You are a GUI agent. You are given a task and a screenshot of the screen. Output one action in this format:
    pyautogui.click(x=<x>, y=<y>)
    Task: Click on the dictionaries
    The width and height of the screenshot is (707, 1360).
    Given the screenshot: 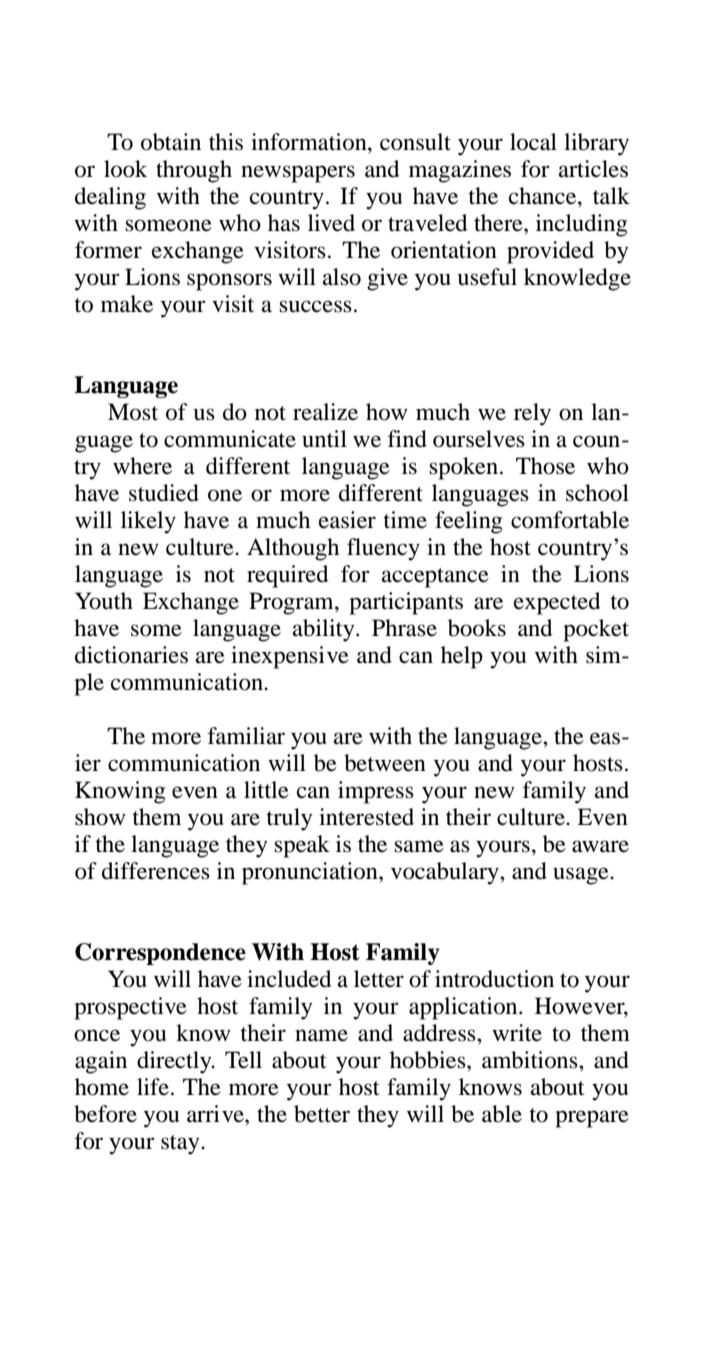 What is the action you would take?
    pyautogui.click(x=131, y=655)
